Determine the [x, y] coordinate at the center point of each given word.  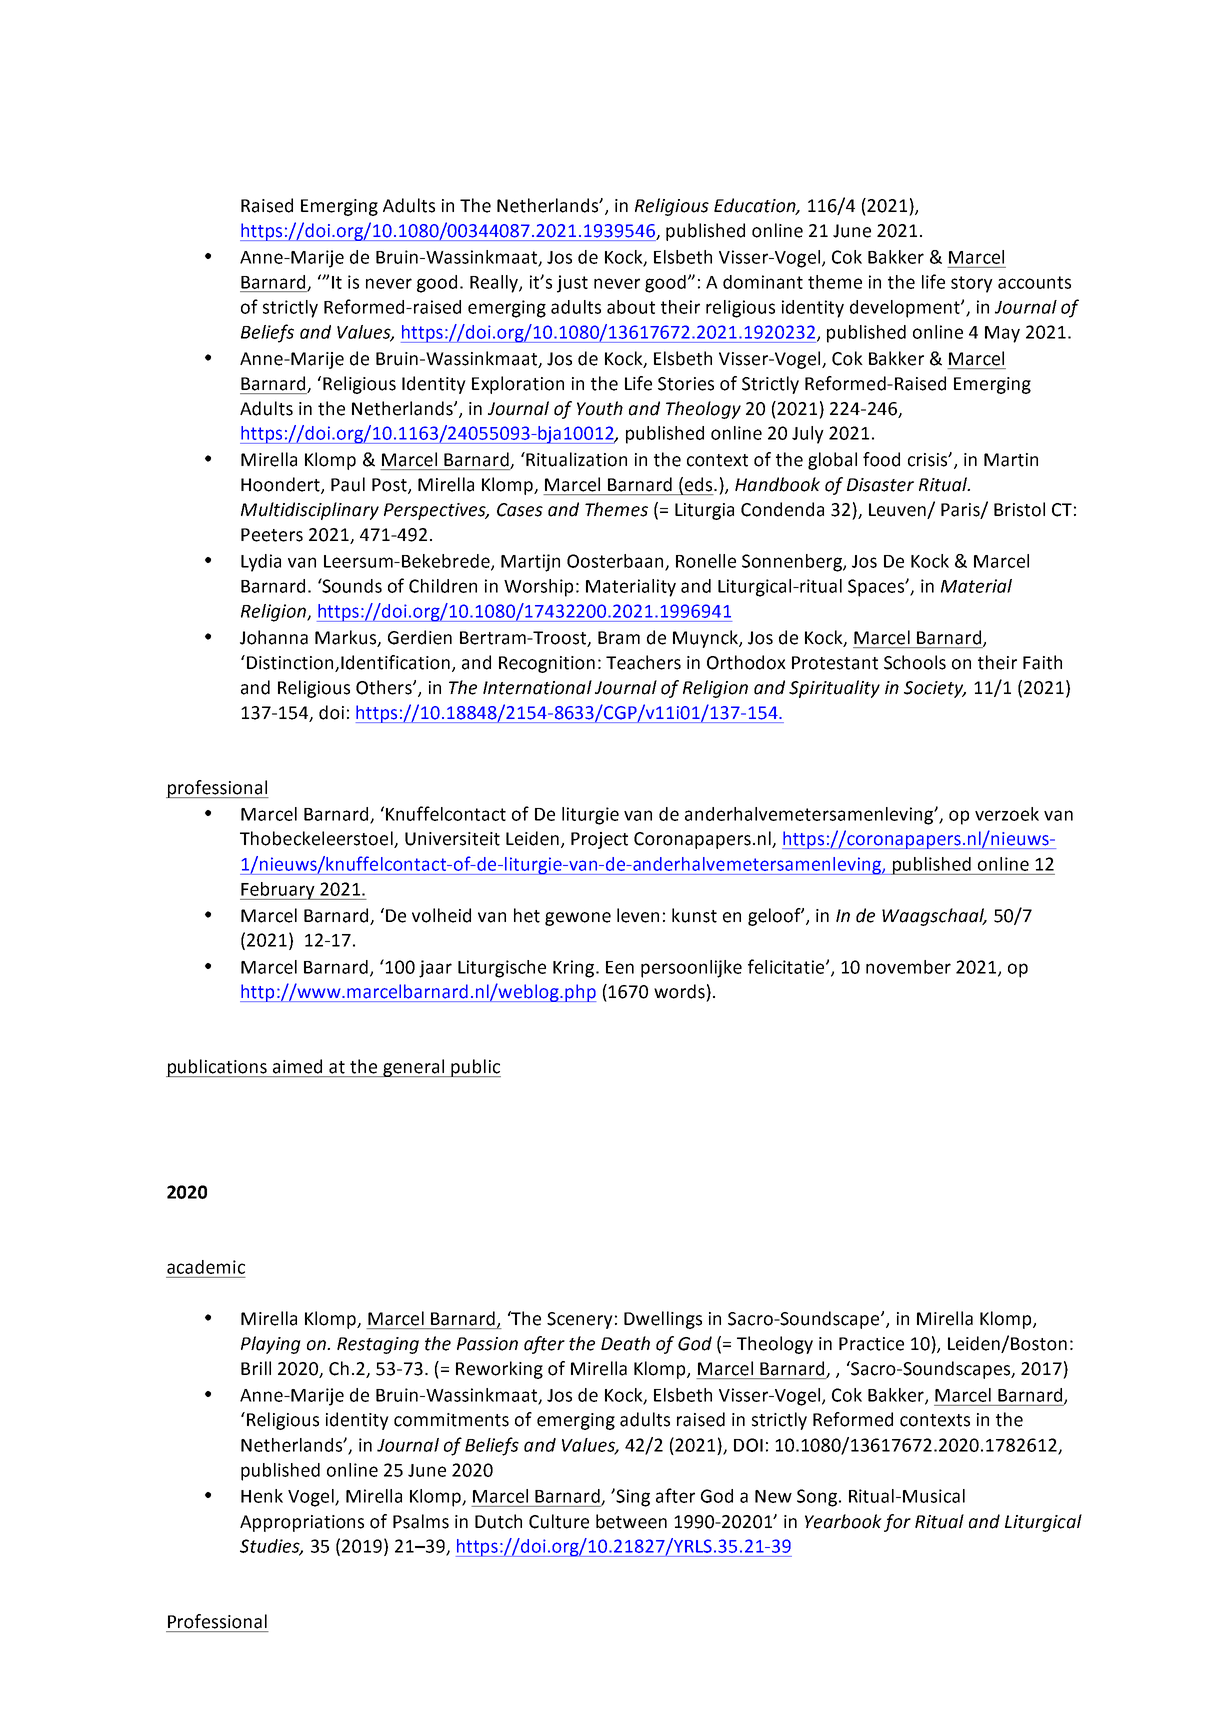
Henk [262, 1496]
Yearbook [843, 1521]
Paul [348, 484]
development [906, 309]
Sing [632, 1497]
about [631, 307]
